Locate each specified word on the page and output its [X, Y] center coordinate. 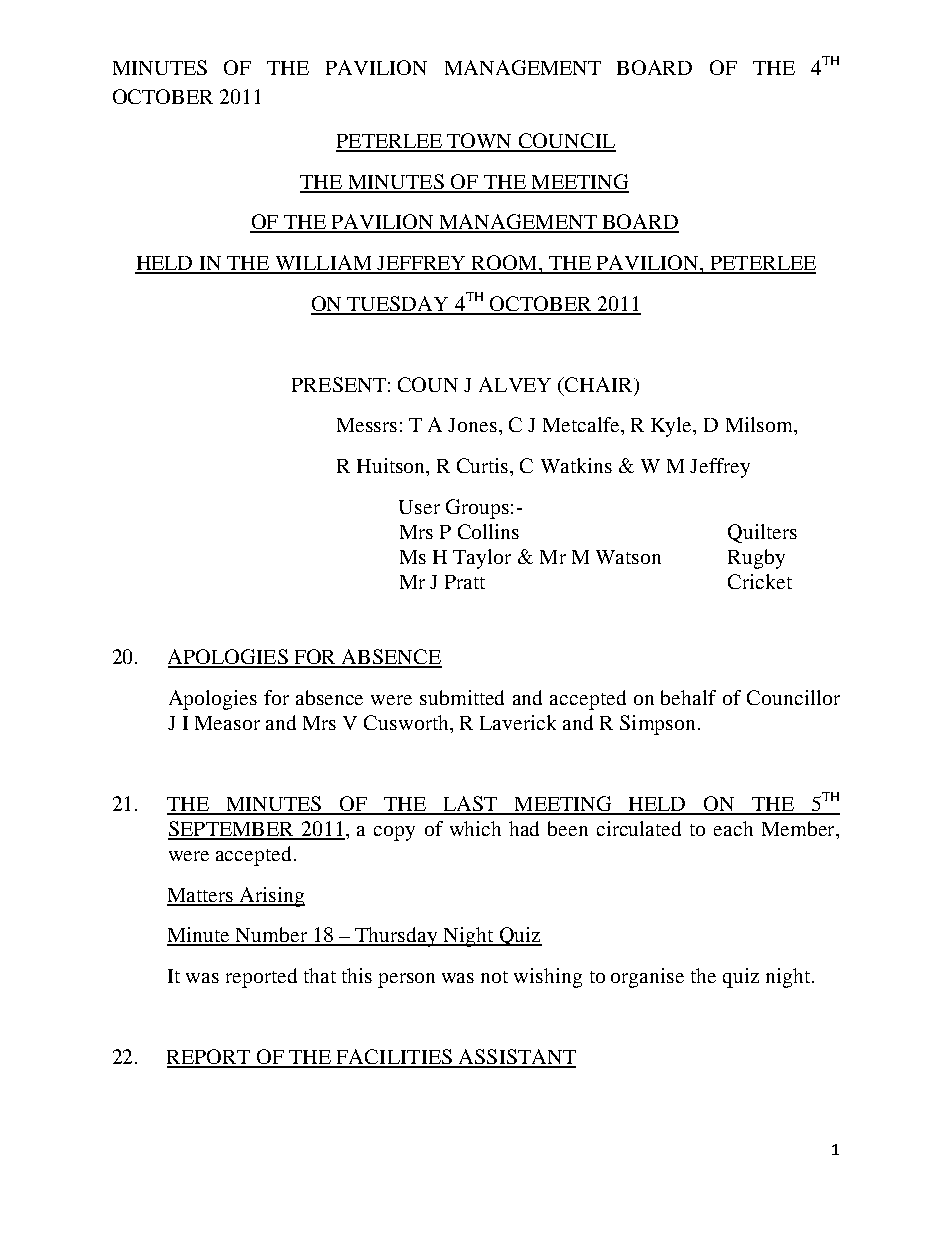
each [733, 828]
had [524, 828]
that [320, 975]
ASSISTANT [516, 1058]
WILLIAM [323, 264]
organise [647, 978]
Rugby [756, 559]
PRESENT [339, 384]
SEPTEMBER [232, 830]
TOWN [480, 142]
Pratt [465, 582]
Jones [472, 425]
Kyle [673, 427]
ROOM [505, 264]
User [419, 507]
